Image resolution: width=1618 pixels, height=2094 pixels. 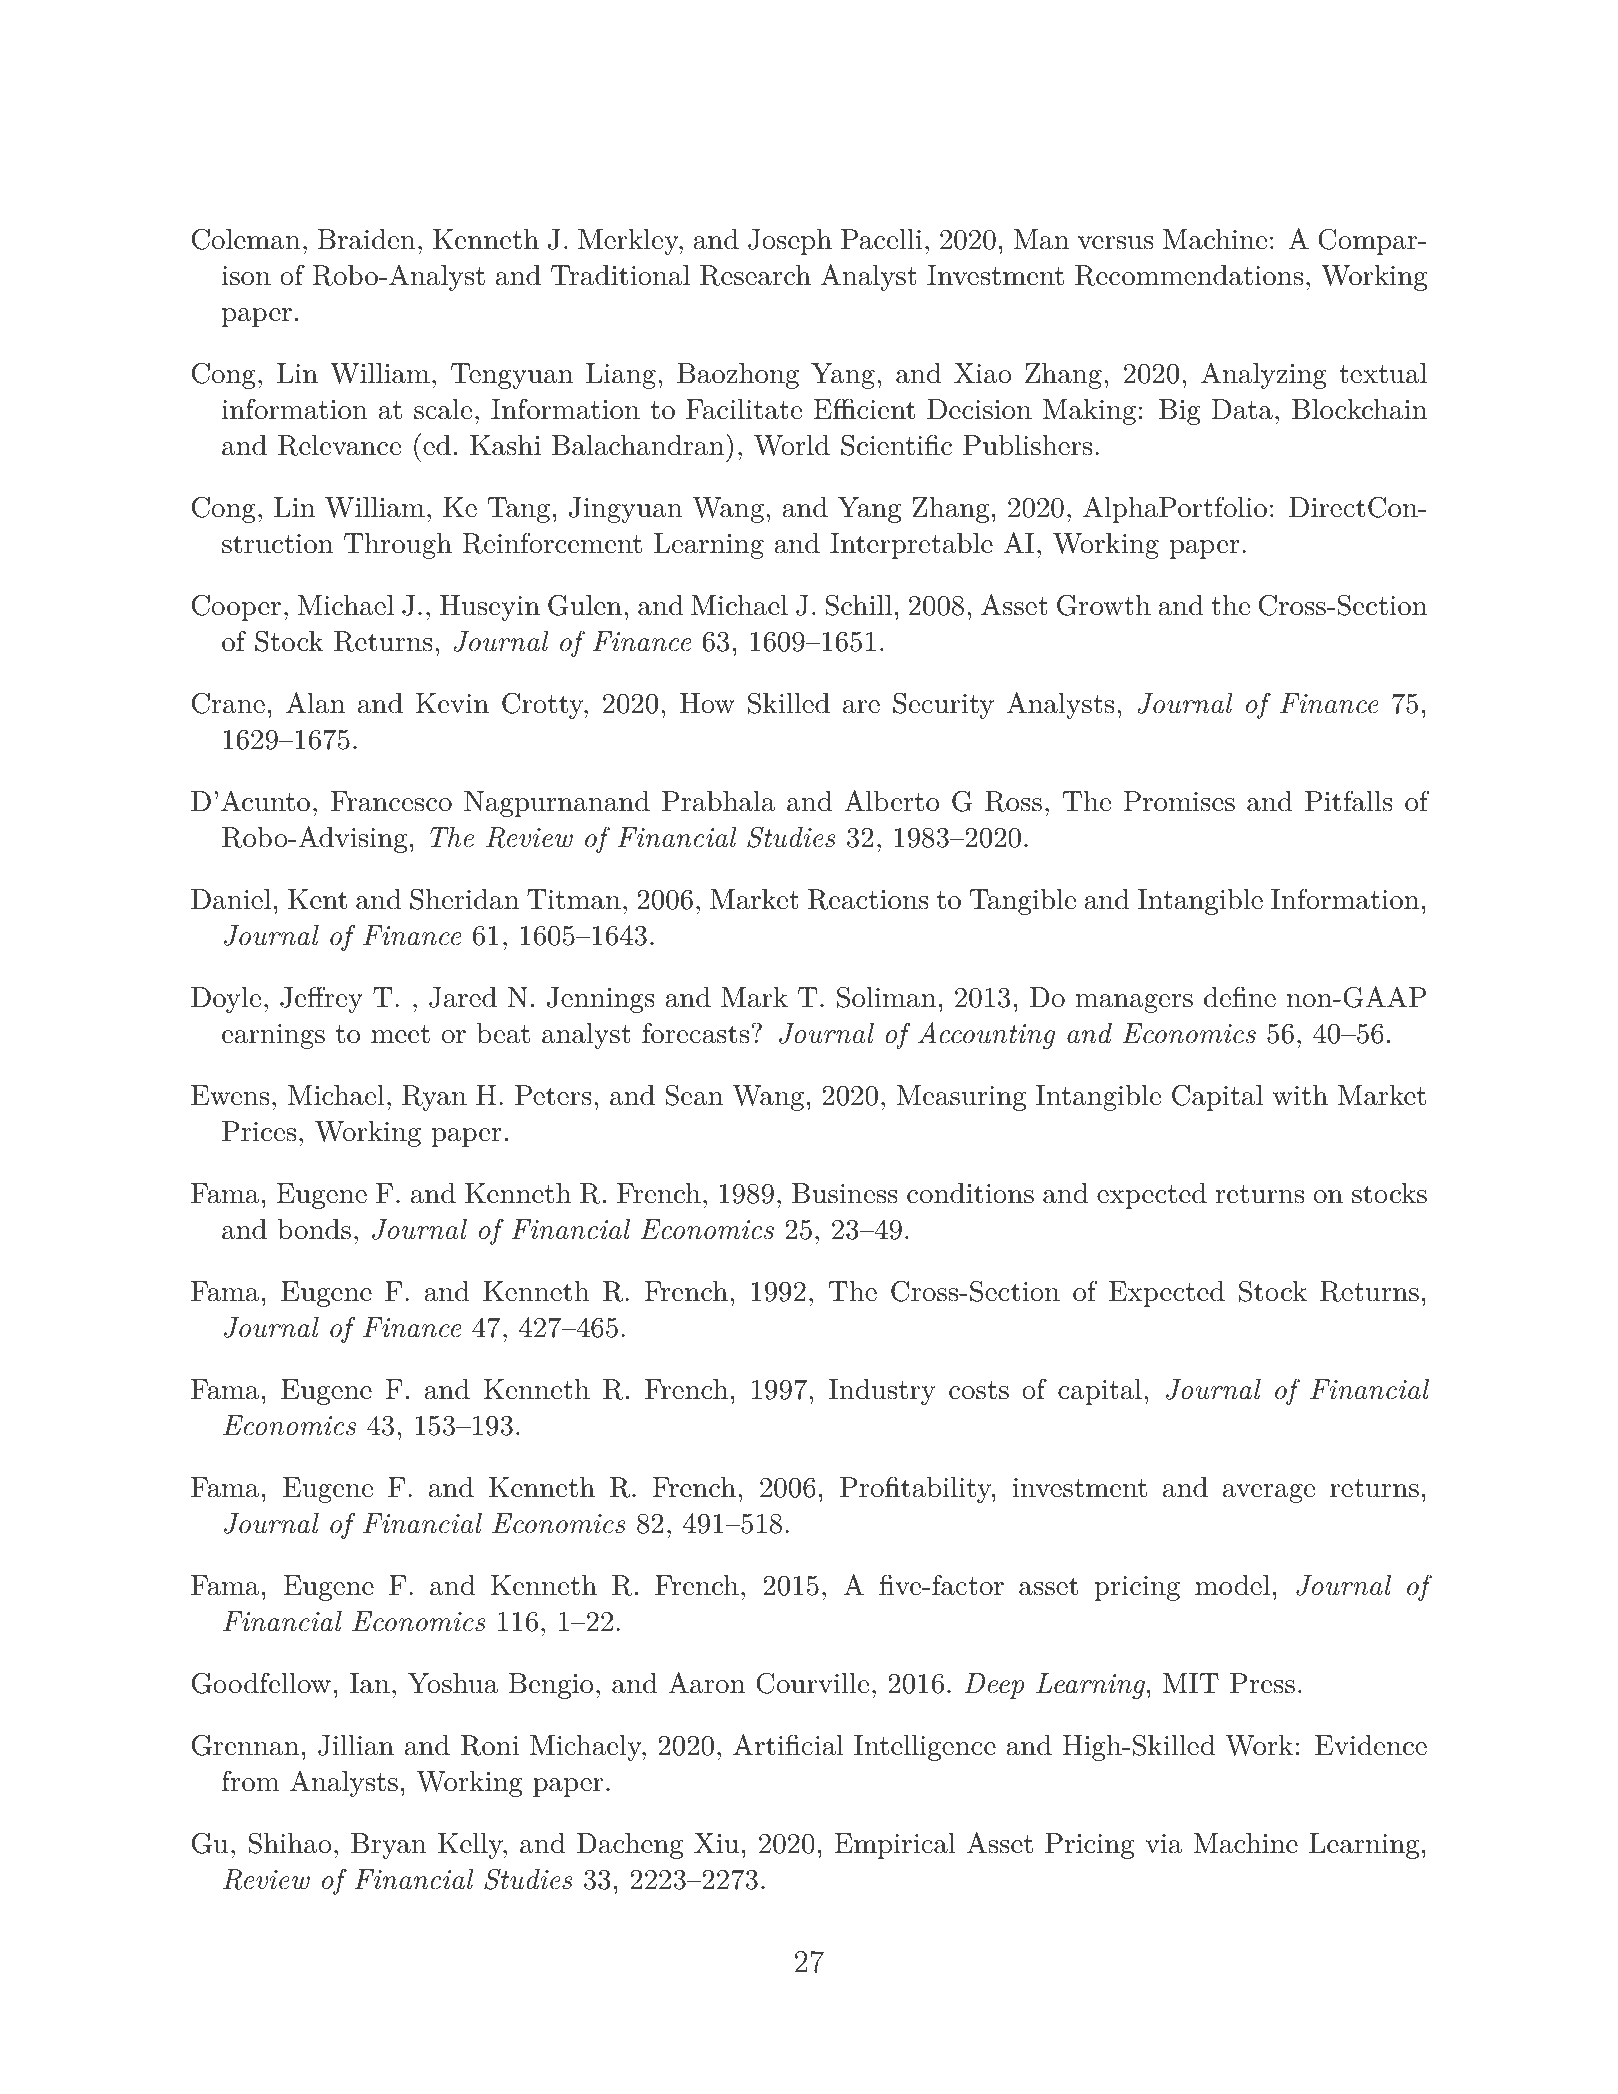 What do you see at coordinates (755, 275) in the screenshot?
I see `Research` at bounding box center [755, 275].
